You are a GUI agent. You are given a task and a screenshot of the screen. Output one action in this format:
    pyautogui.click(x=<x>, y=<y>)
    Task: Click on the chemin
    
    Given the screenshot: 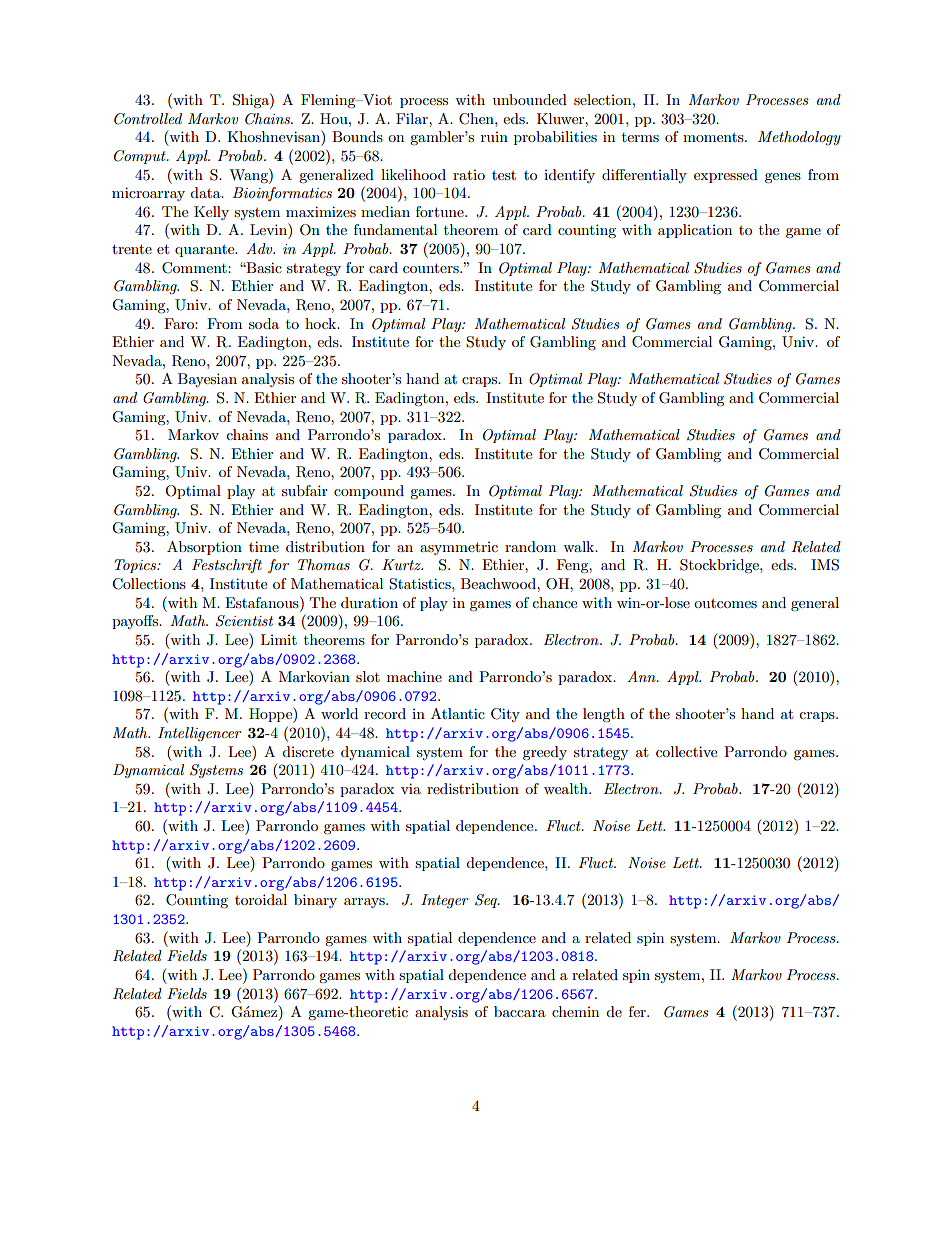 What is the action you would take?
    pyautogui.click(x=575, y=1011)
